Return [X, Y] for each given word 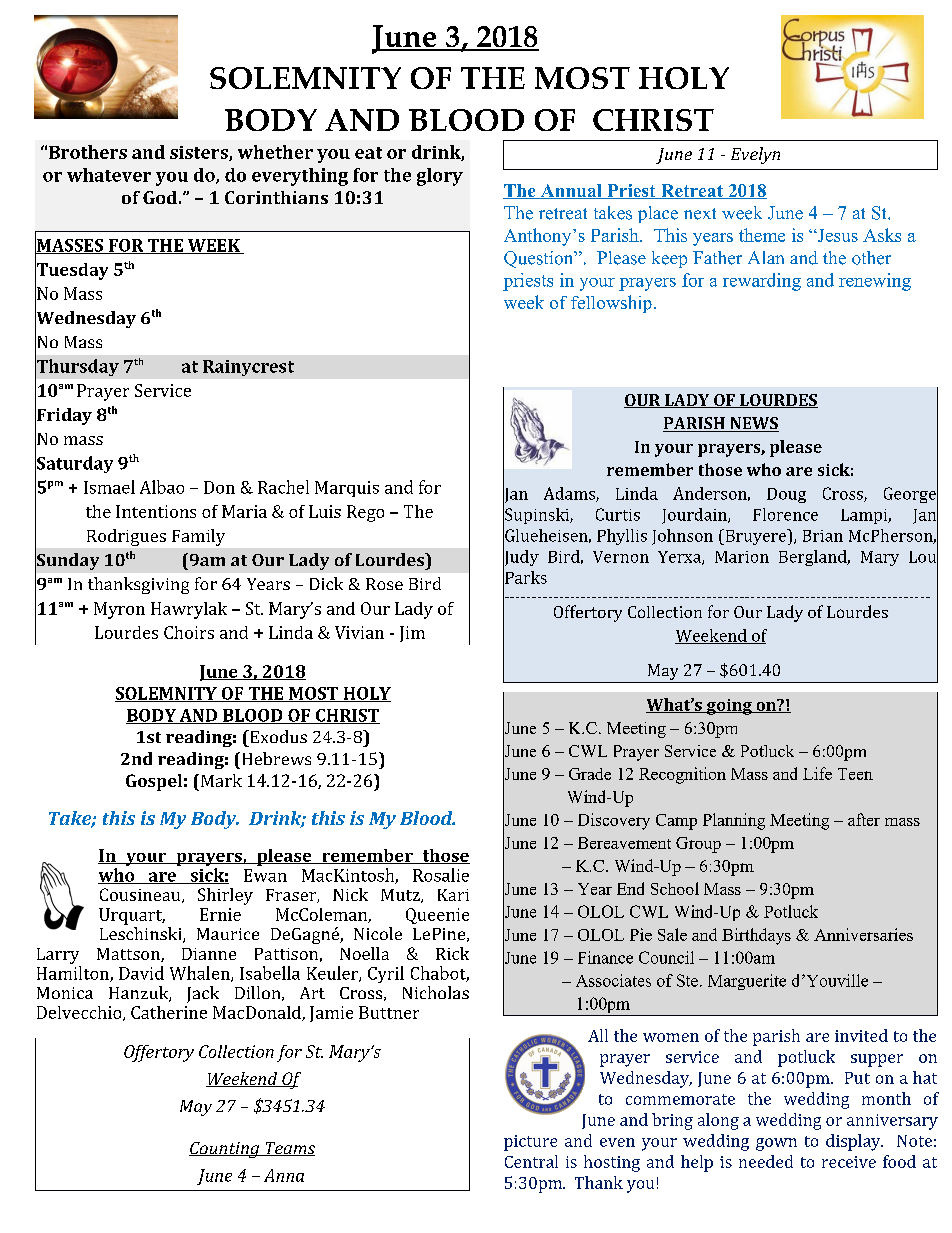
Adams [570, 494]
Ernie [220, 914]
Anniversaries [863, 934]
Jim [412, 634]
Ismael [109, 487]
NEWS [753, 424]
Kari [453, 895]
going [729, 707]
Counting [225, 1150]
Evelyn [755, 155]
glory [440, 177]
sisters [200, 153]
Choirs [189, 632]
